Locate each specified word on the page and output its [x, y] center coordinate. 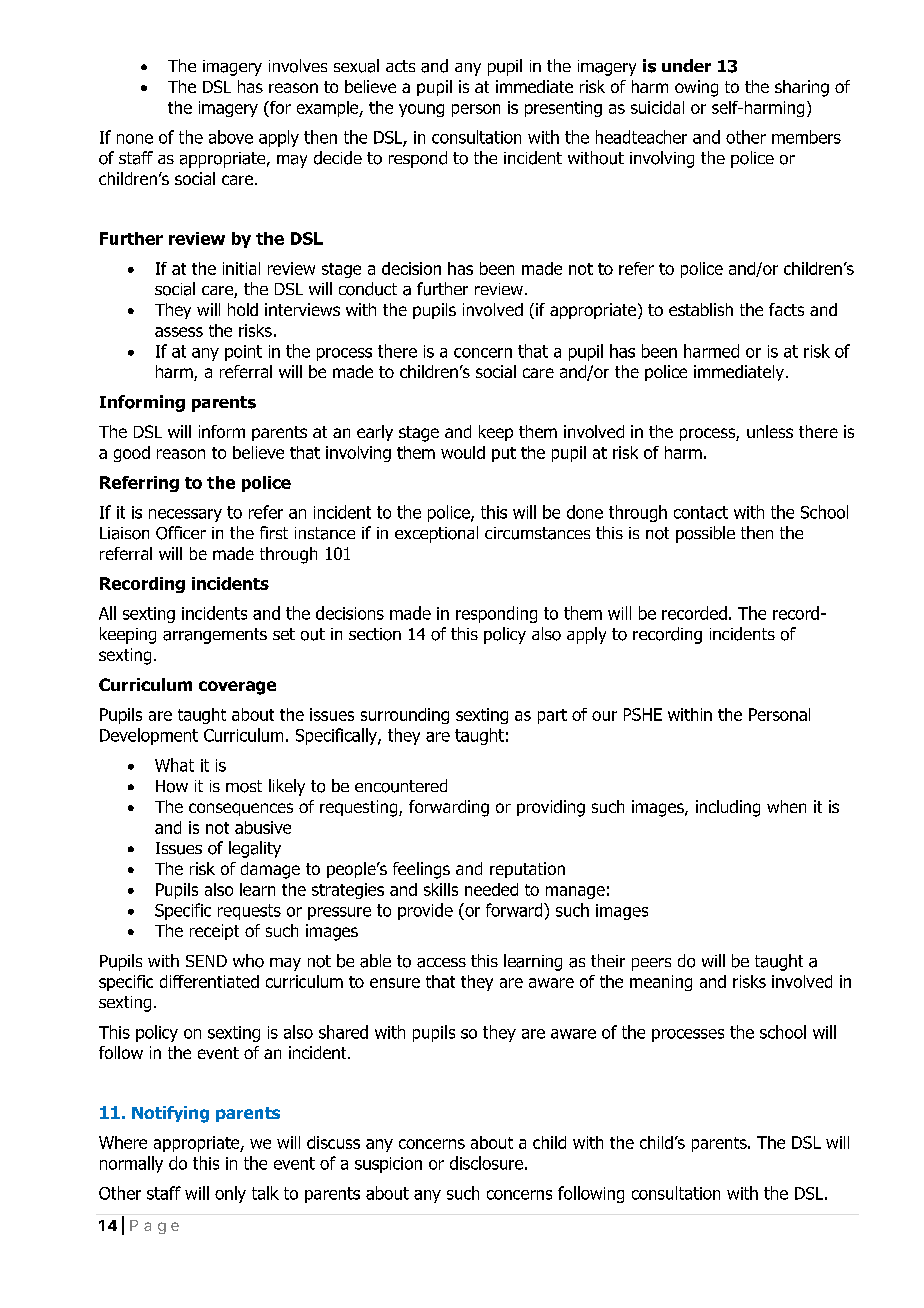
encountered [401, 786]
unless [770, 431]
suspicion [388, 1165]
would [463, 452]
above [231, 137]
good [132, 454]
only [230, 1194]
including [728, 808]
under [686, 65]
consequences [241, 809]
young [421, 110]
